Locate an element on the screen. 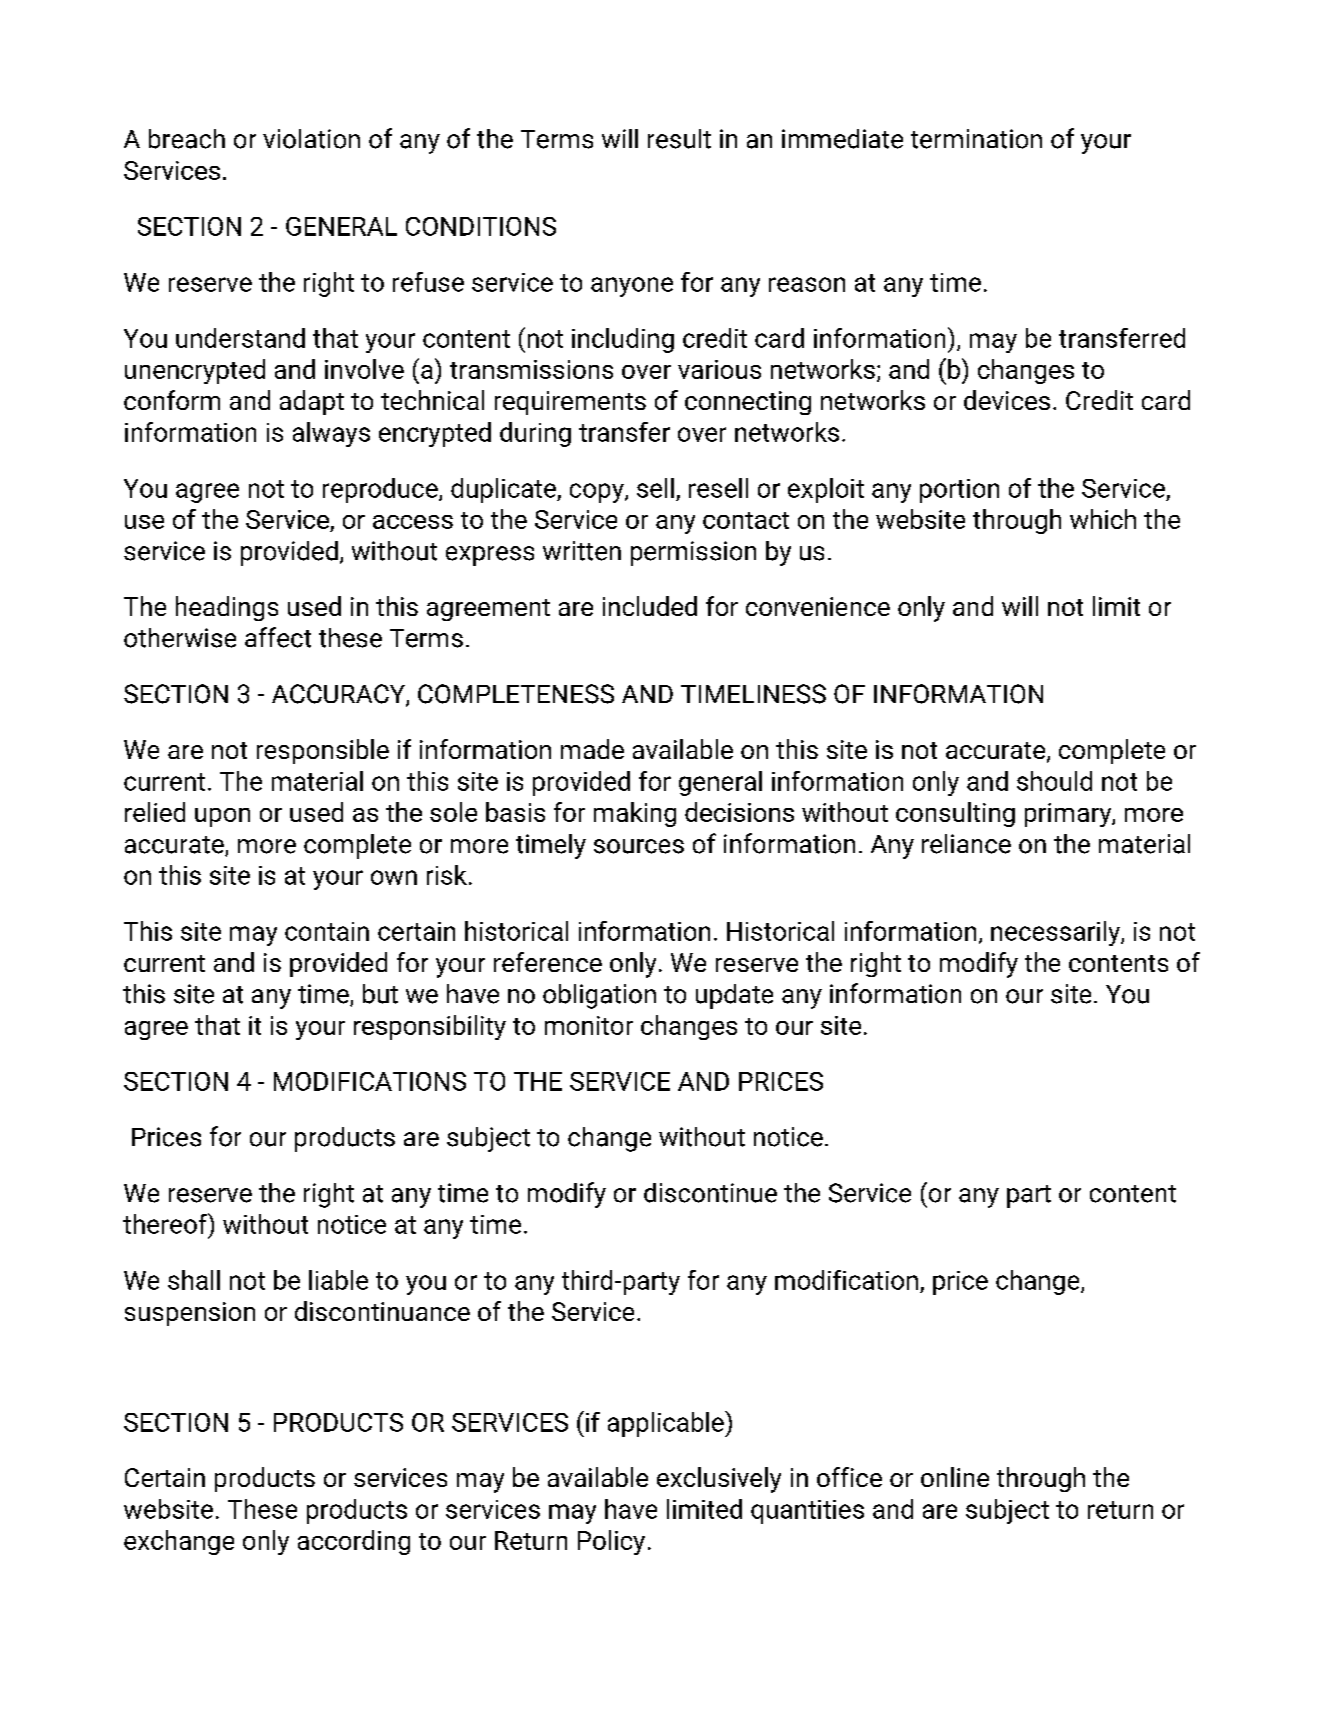 This screenshot has width=1333, height=1725. upon is located at coordinates (222, 817).
